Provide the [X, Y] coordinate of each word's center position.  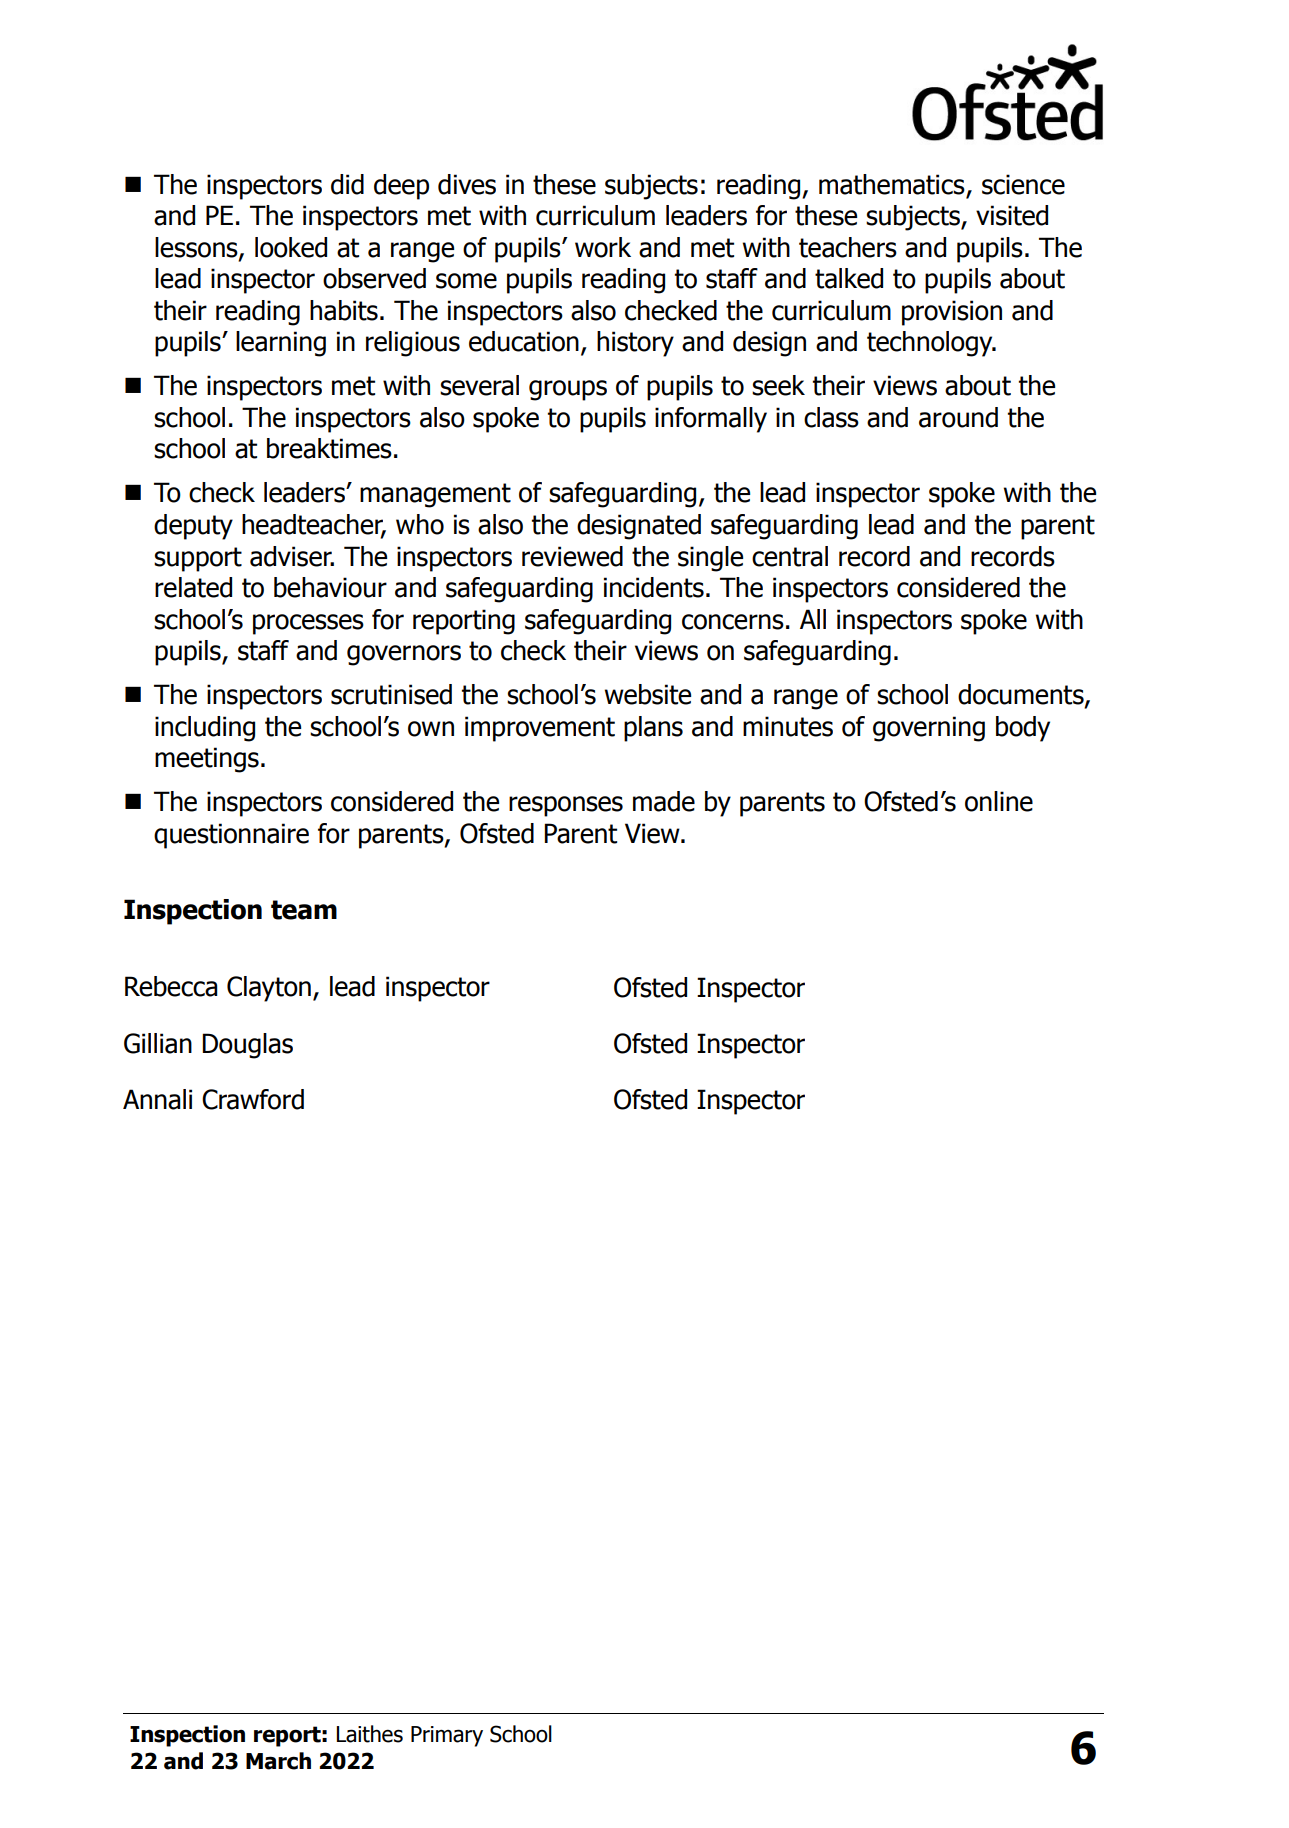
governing [929, 729]
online [999, 801]
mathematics [892, 184]
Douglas [247, 1046]
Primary [447, 1736]
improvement [540, 729]
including [205, 729]
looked [291, 247]
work [603, 247]
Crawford [253, 1099]
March [278, 1761]
